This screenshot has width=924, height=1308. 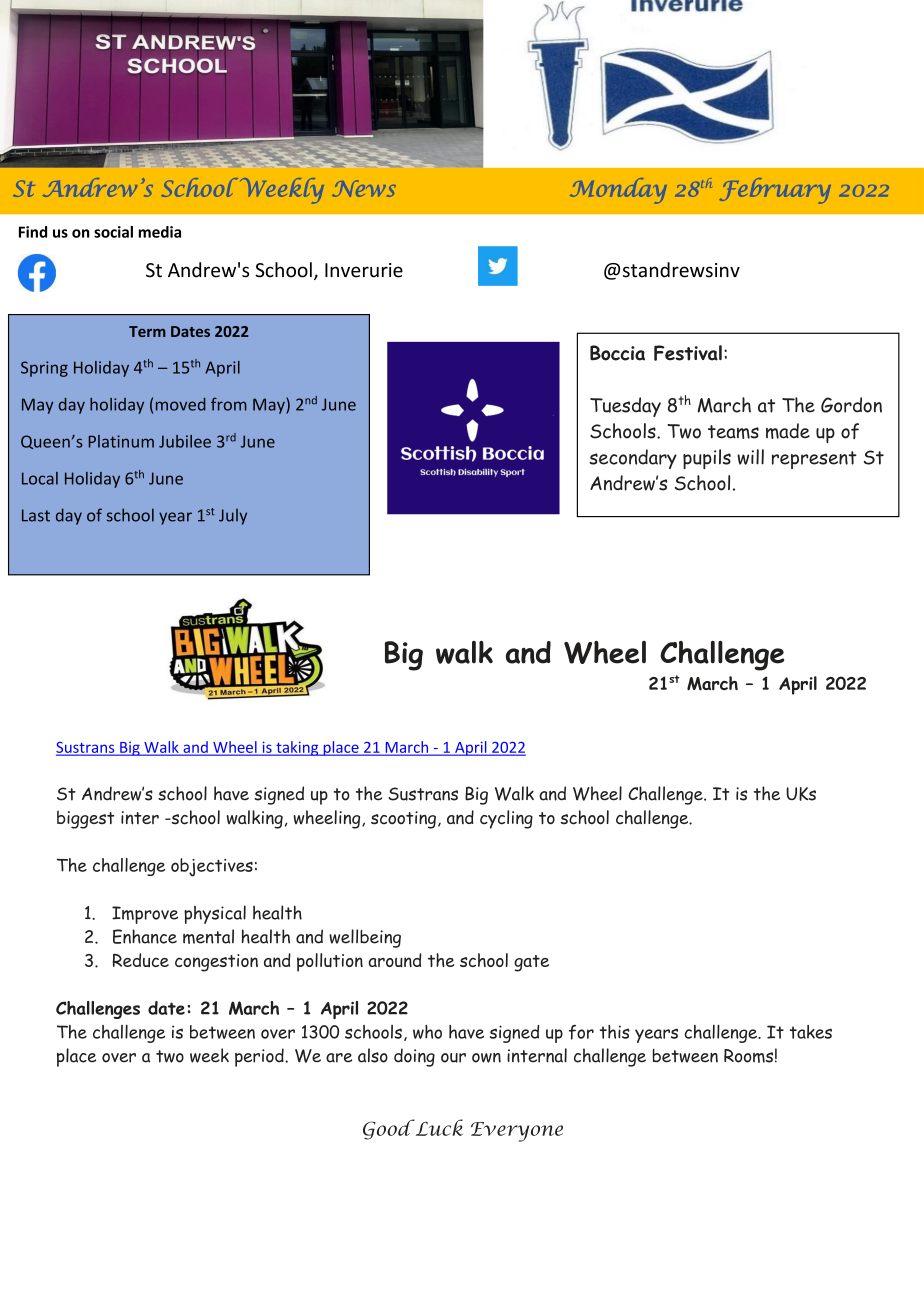 What do you see at coordinates (113, 232) in the screenshot?
I see `social` at bounding box center [113, 232].
